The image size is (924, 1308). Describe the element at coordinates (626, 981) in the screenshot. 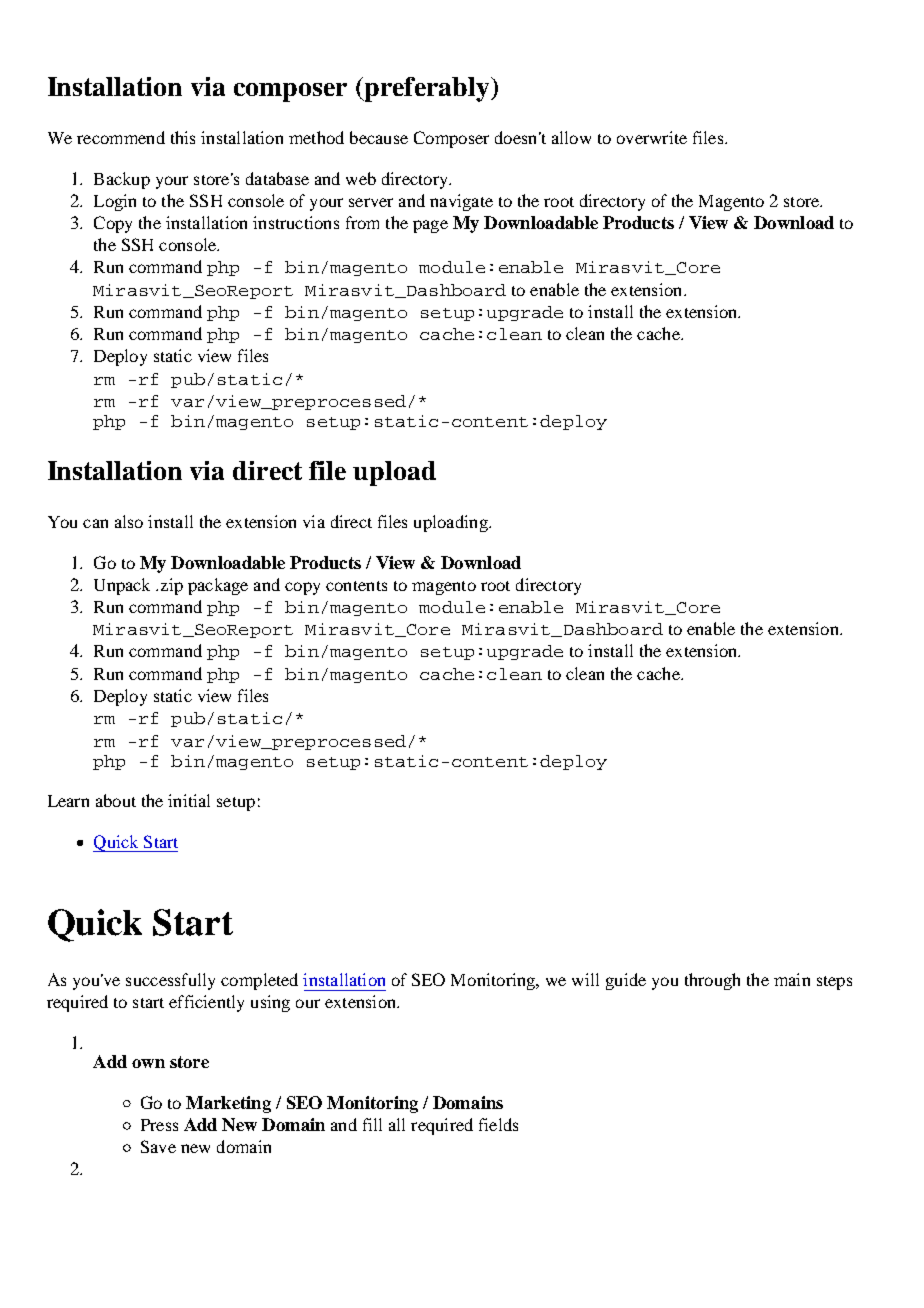

I see `guide` at that location.
